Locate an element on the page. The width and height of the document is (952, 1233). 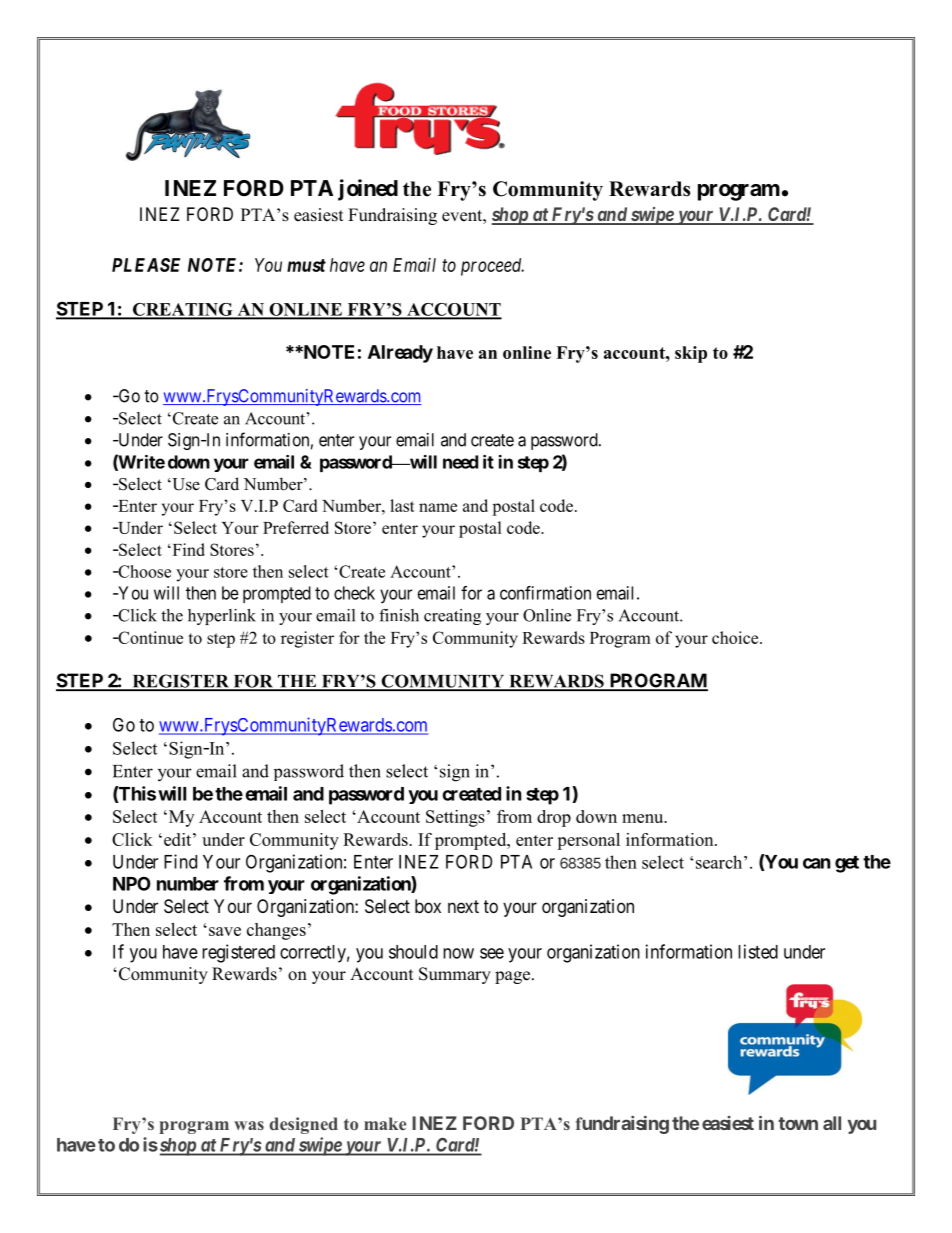
Use is located at coordinates (185, 484).
